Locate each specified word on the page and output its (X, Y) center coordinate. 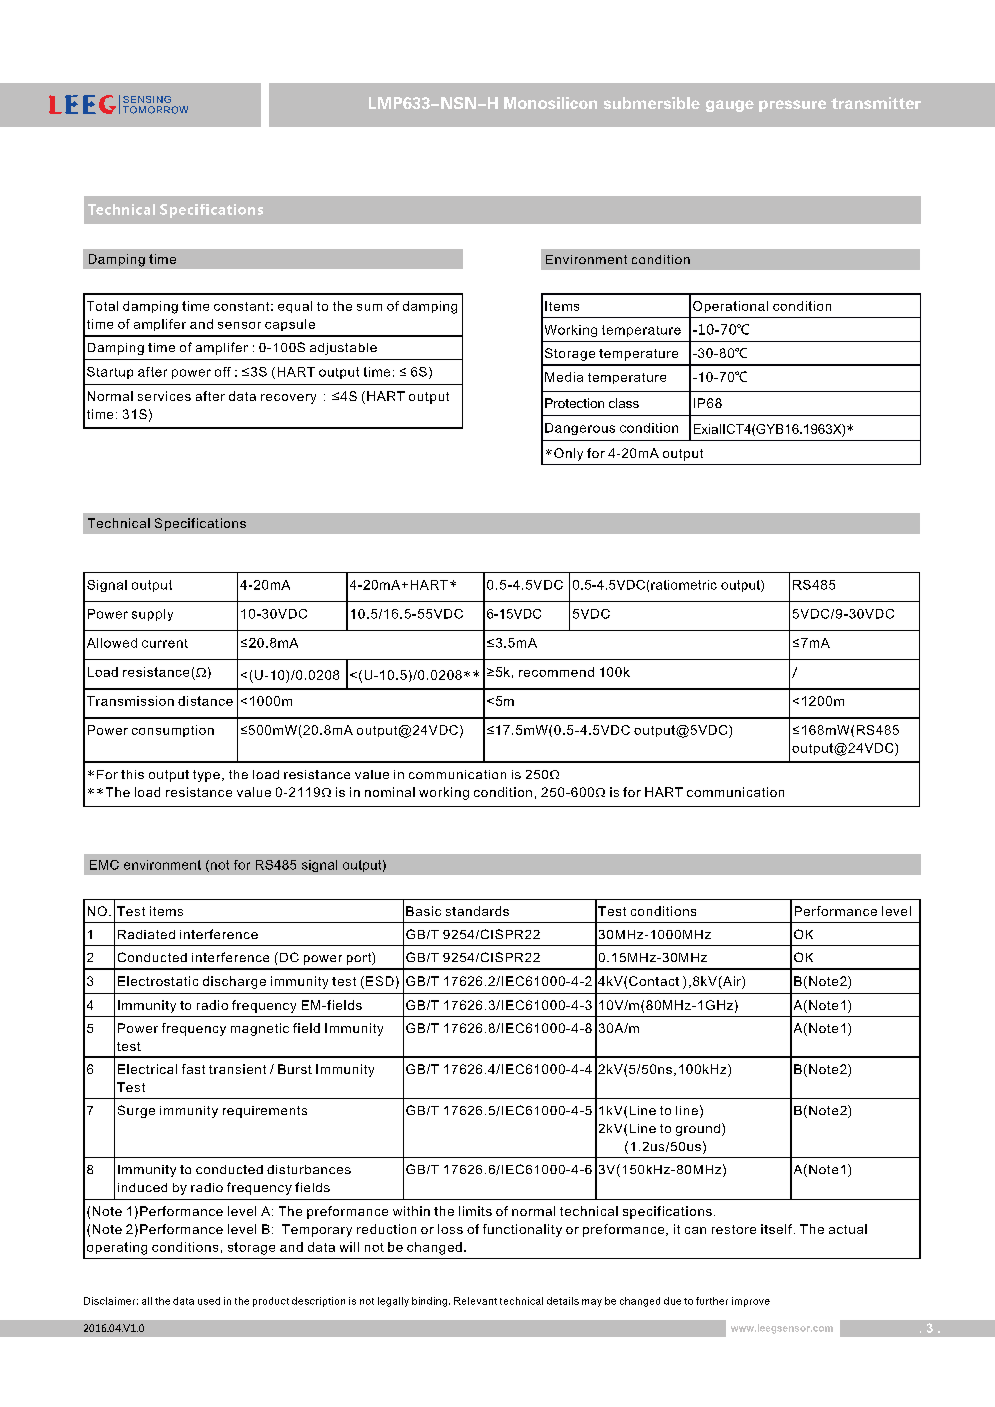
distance (205, 701)
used (209, 1301)
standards (477, 911)
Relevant (475, 1301)
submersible (652, 103)
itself (778, 1229)
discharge (234, 982)
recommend (556, 672)
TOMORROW (155, 110)
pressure (792, 106)
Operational (730, 307)
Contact (654, 981)
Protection (574, 403)
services (164, 396)
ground (698, 1130)
